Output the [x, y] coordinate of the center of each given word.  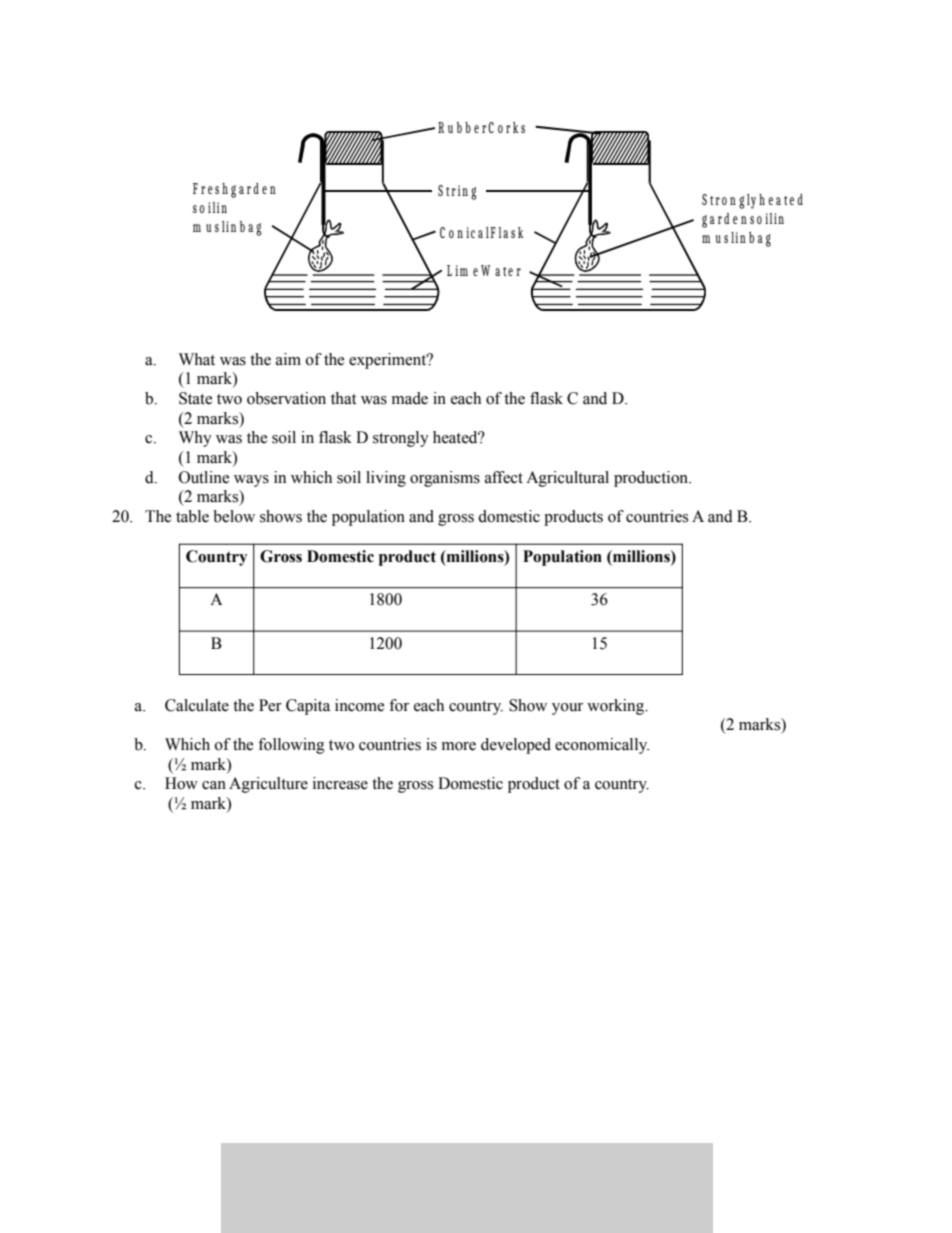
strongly [401, 439]
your [567, 709]
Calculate [197, 705]
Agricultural [567, 479]
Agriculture [268, 785]
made [410, 398]
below [234, 516]
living [386, 479]
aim [288, 359]
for [399, 705]
